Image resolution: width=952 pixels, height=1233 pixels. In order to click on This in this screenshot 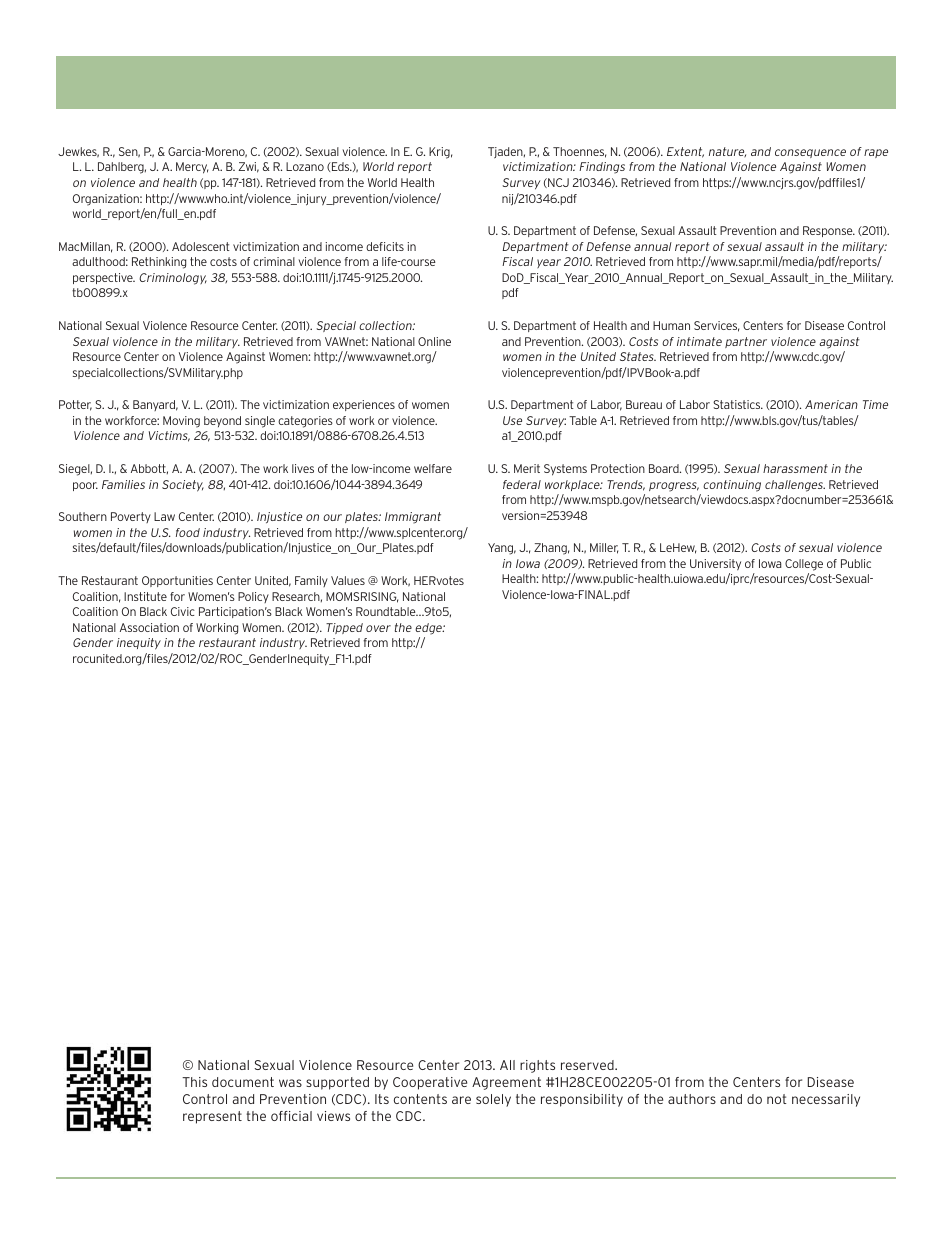, I will do `click(194, 1082)`.
